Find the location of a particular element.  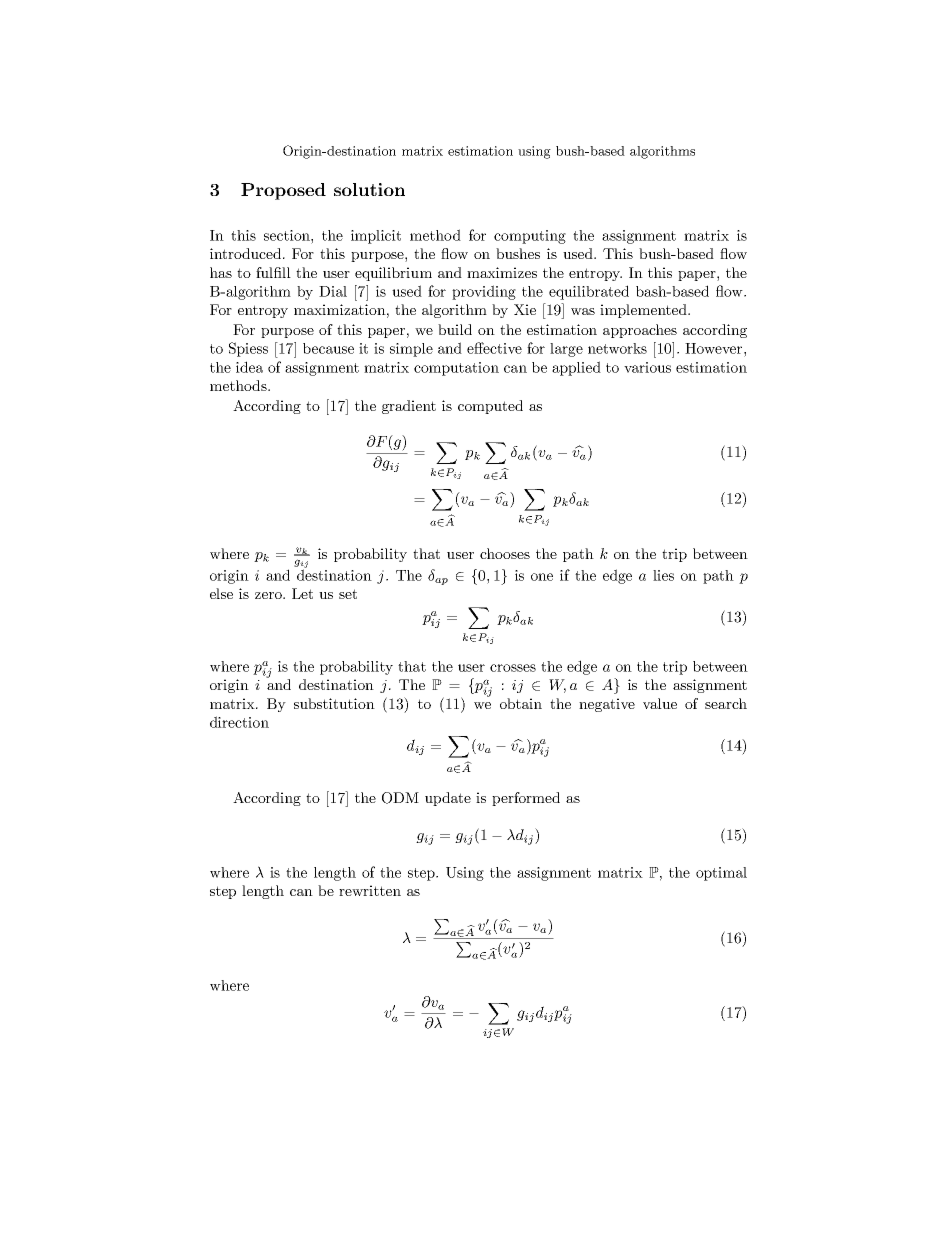

crosses is located at coordinates (513, 668).
